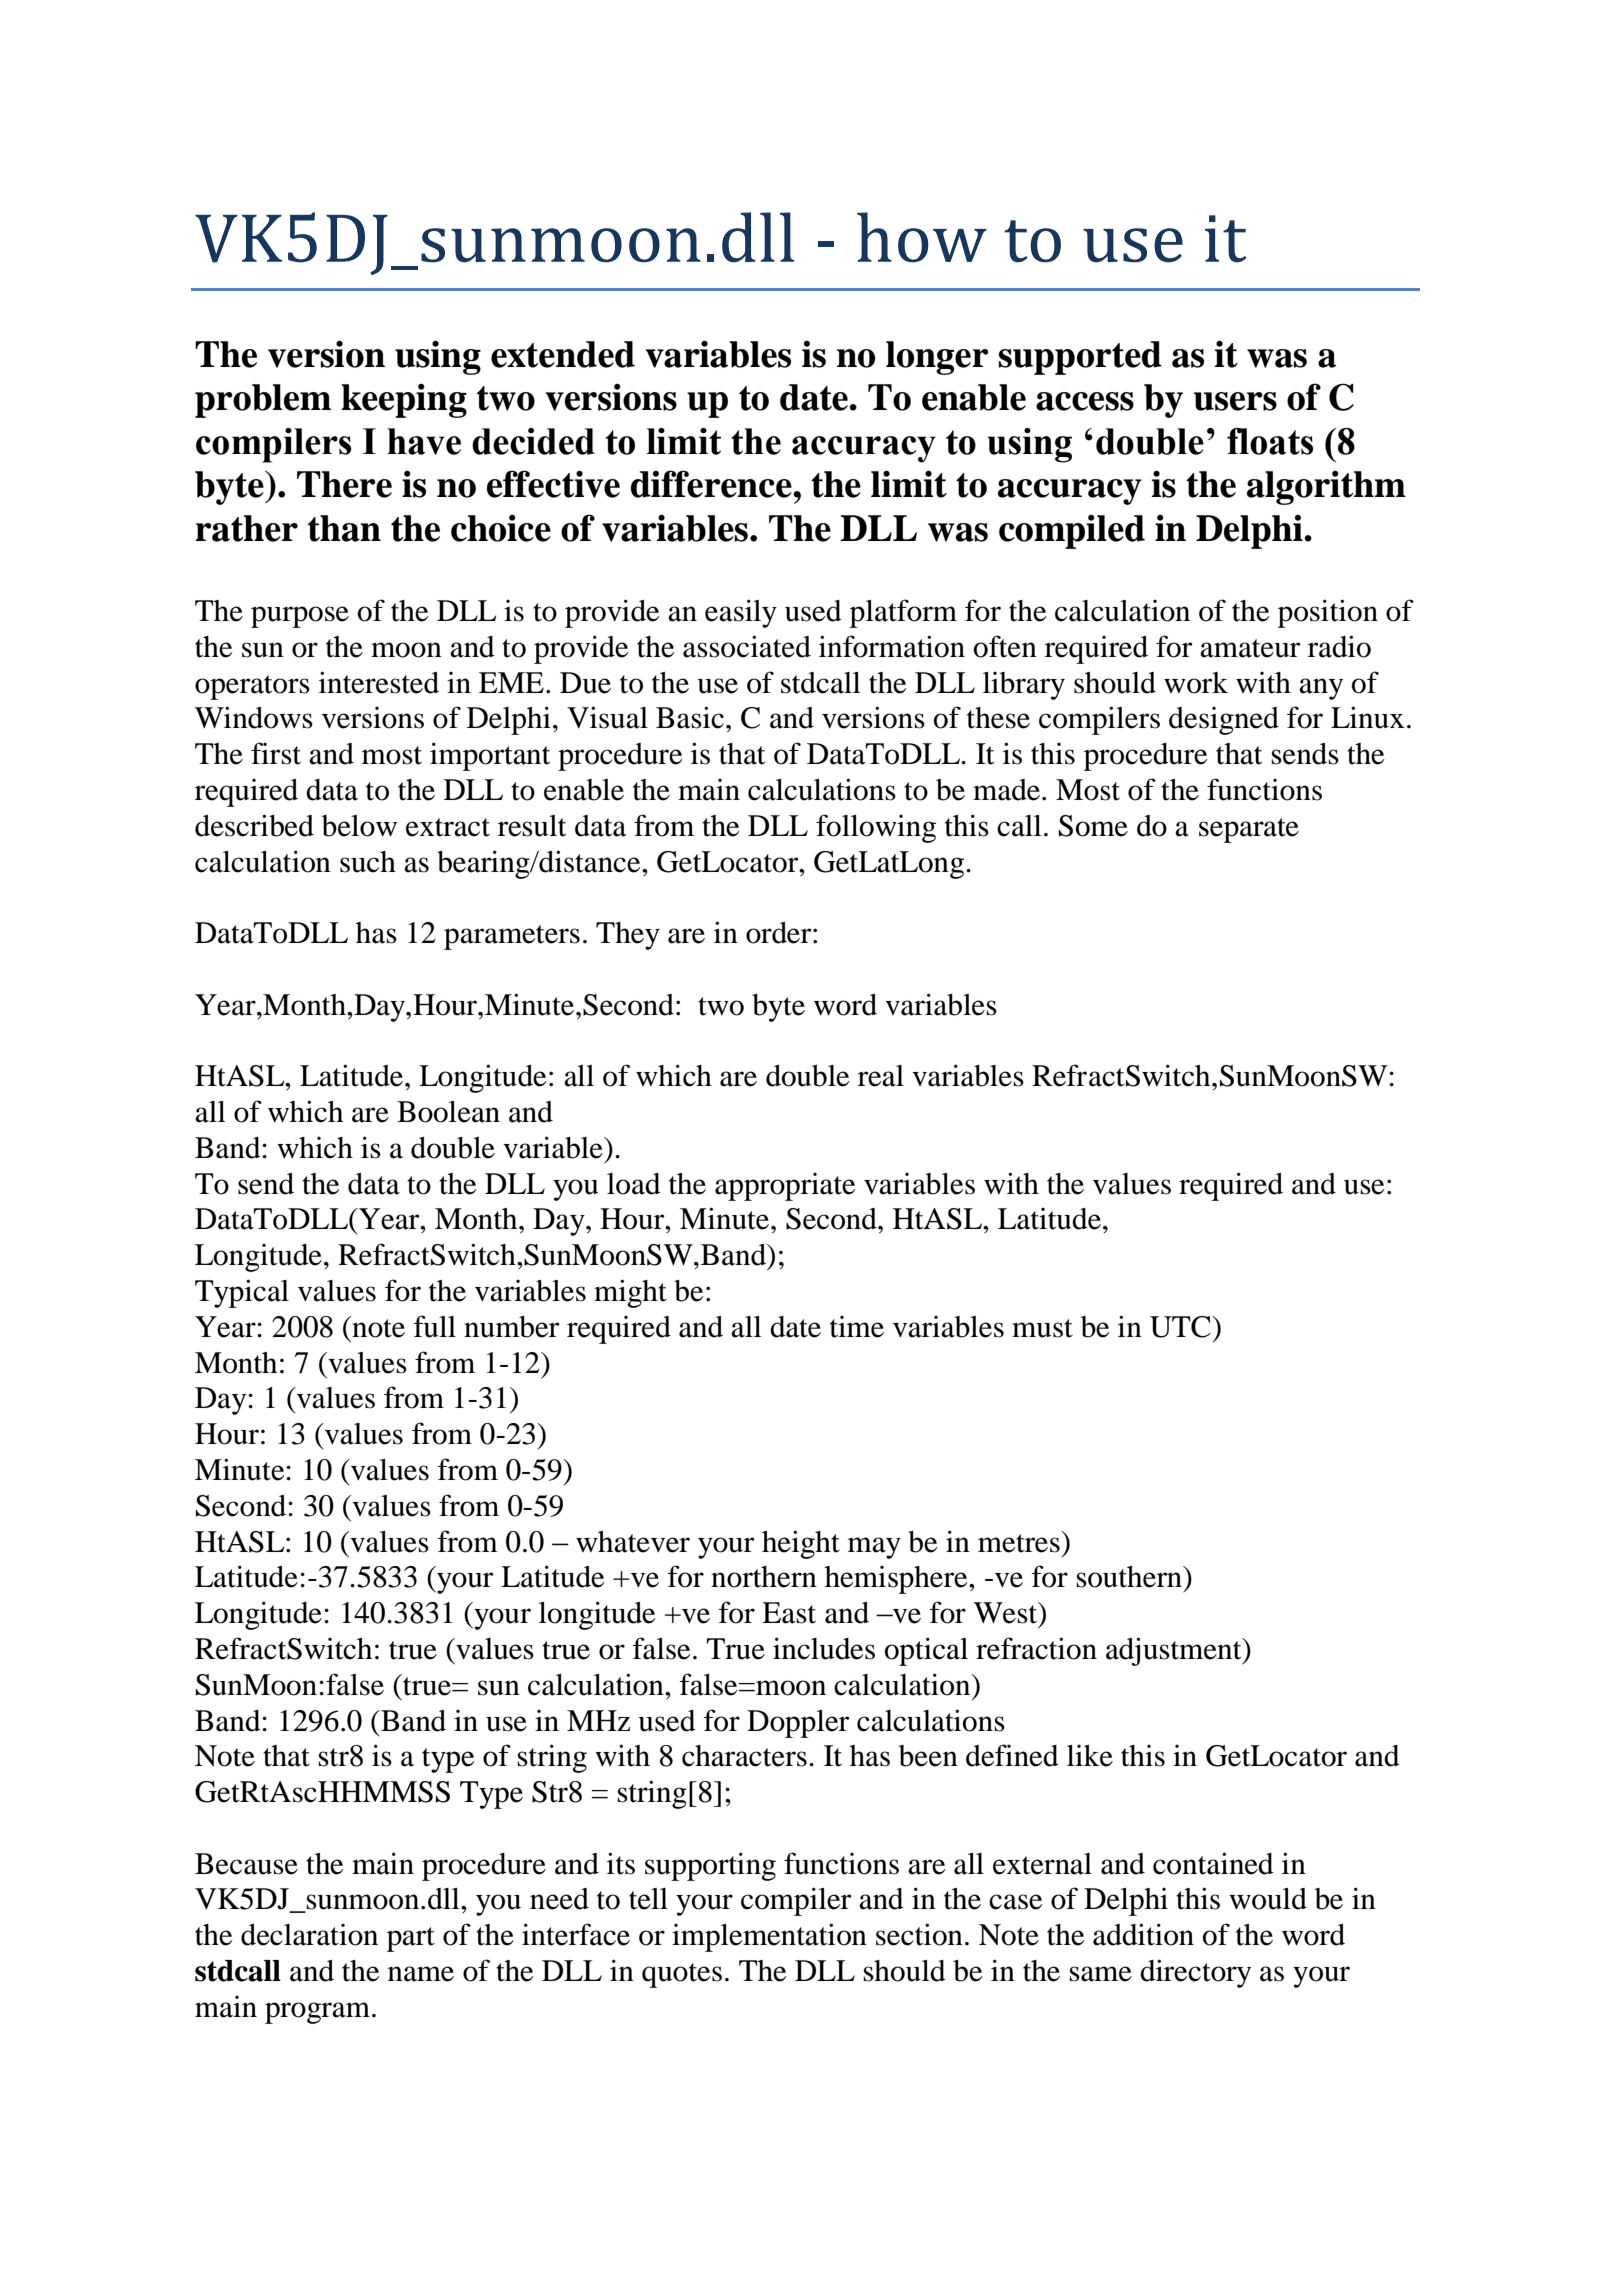  I want to click on implementation, so click(769, 1937).
